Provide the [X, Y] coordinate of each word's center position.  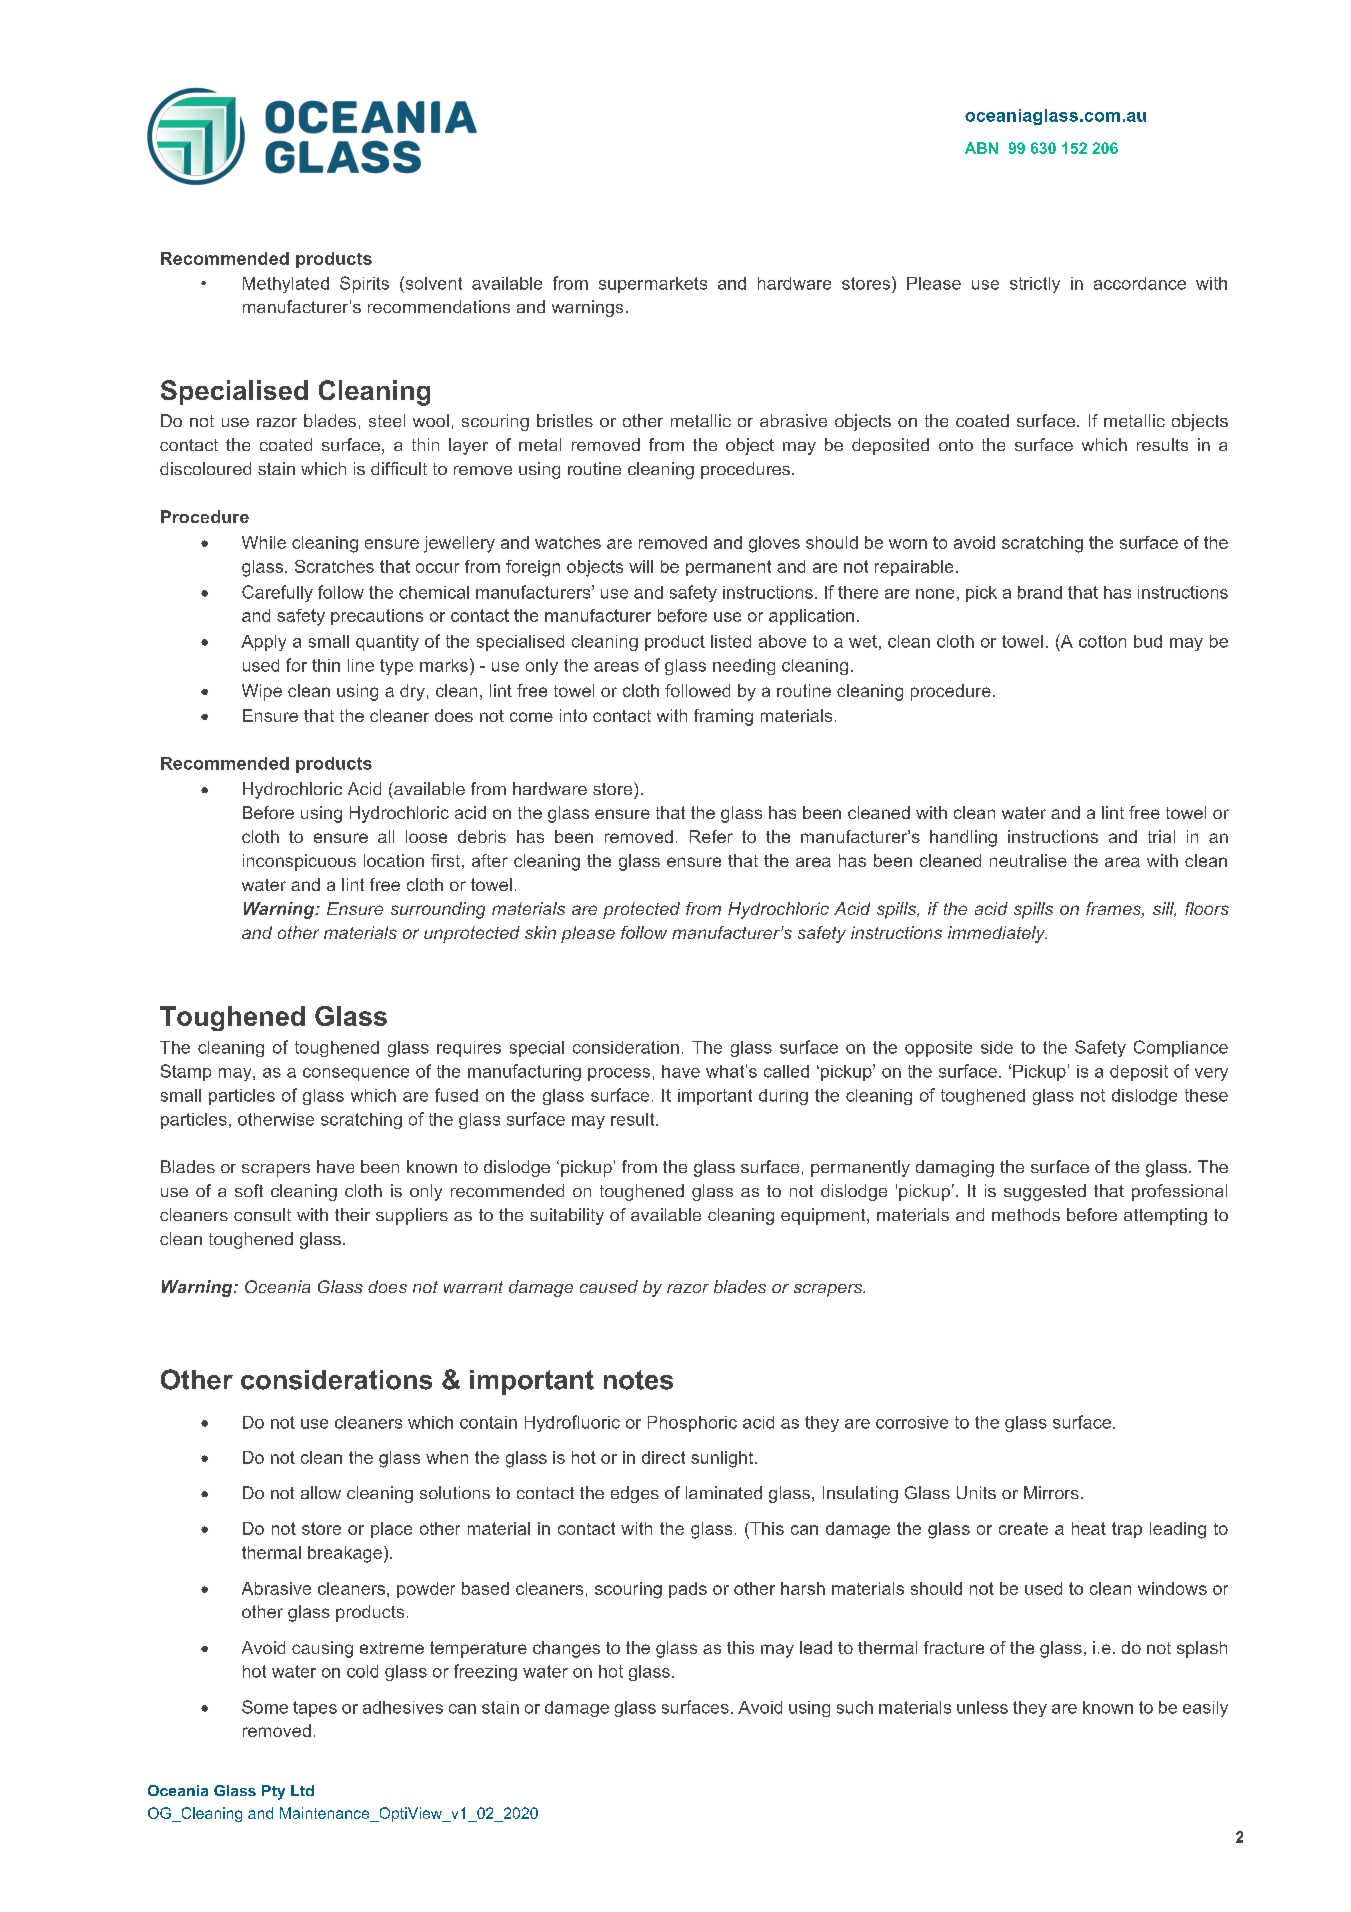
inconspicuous [299, 862]
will [641, 566]
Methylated [286, 285]
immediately [997, 934]
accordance [1140, 283]
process [619, 1074]
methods [1026, 1214]
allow [321, 1492]
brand [1040, 592]
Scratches [334, 566]
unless [982, 1707]
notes [638, 1380]
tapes [315, 1709]
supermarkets [653, 285]
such [855, 1707]
